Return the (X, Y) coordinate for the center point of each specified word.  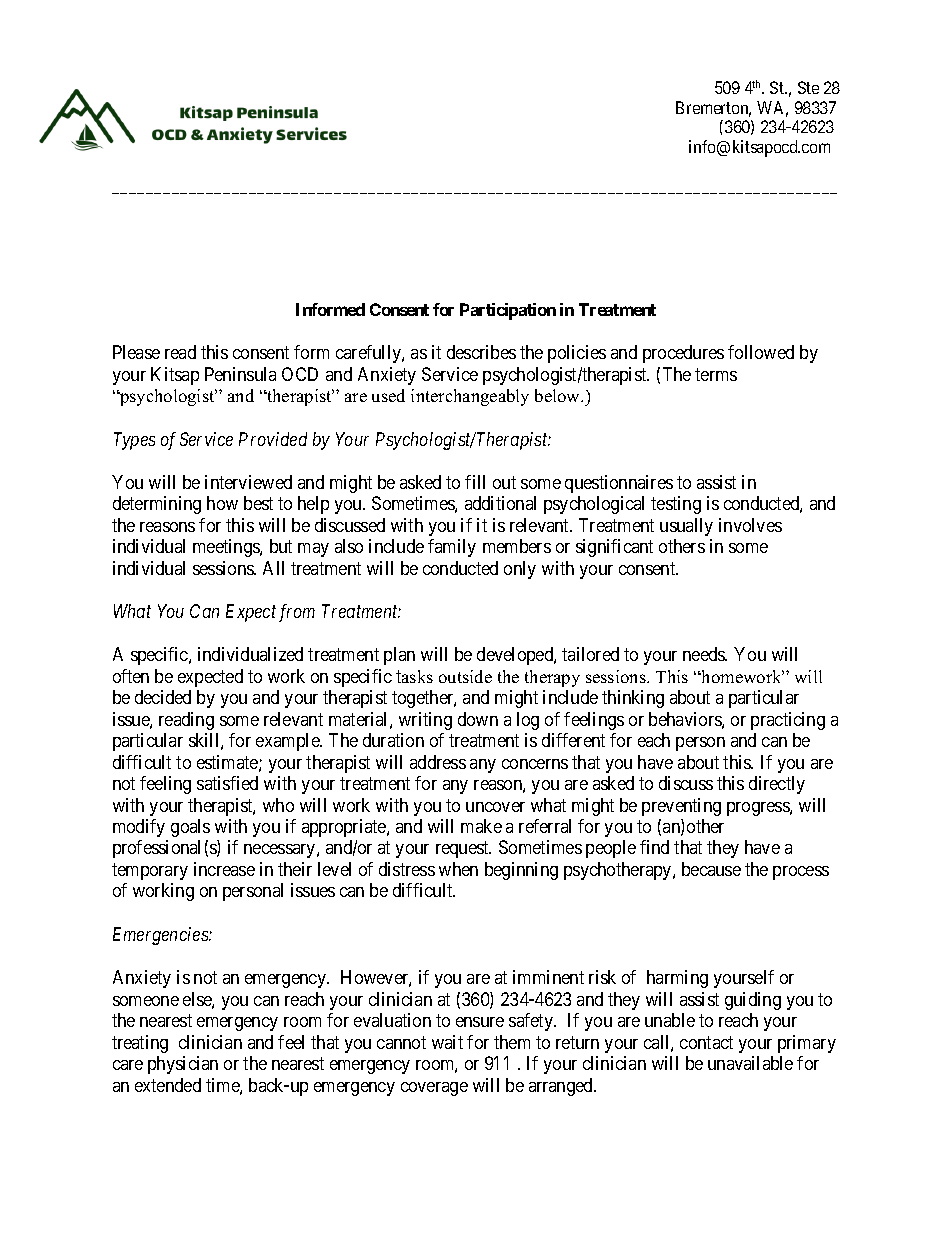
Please (136, 352)
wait (447, 1042)
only (520, 570)
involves (750, 525)
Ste (808, 87)
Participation (508, 311)
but (281, 546)
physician (183, 1065)
